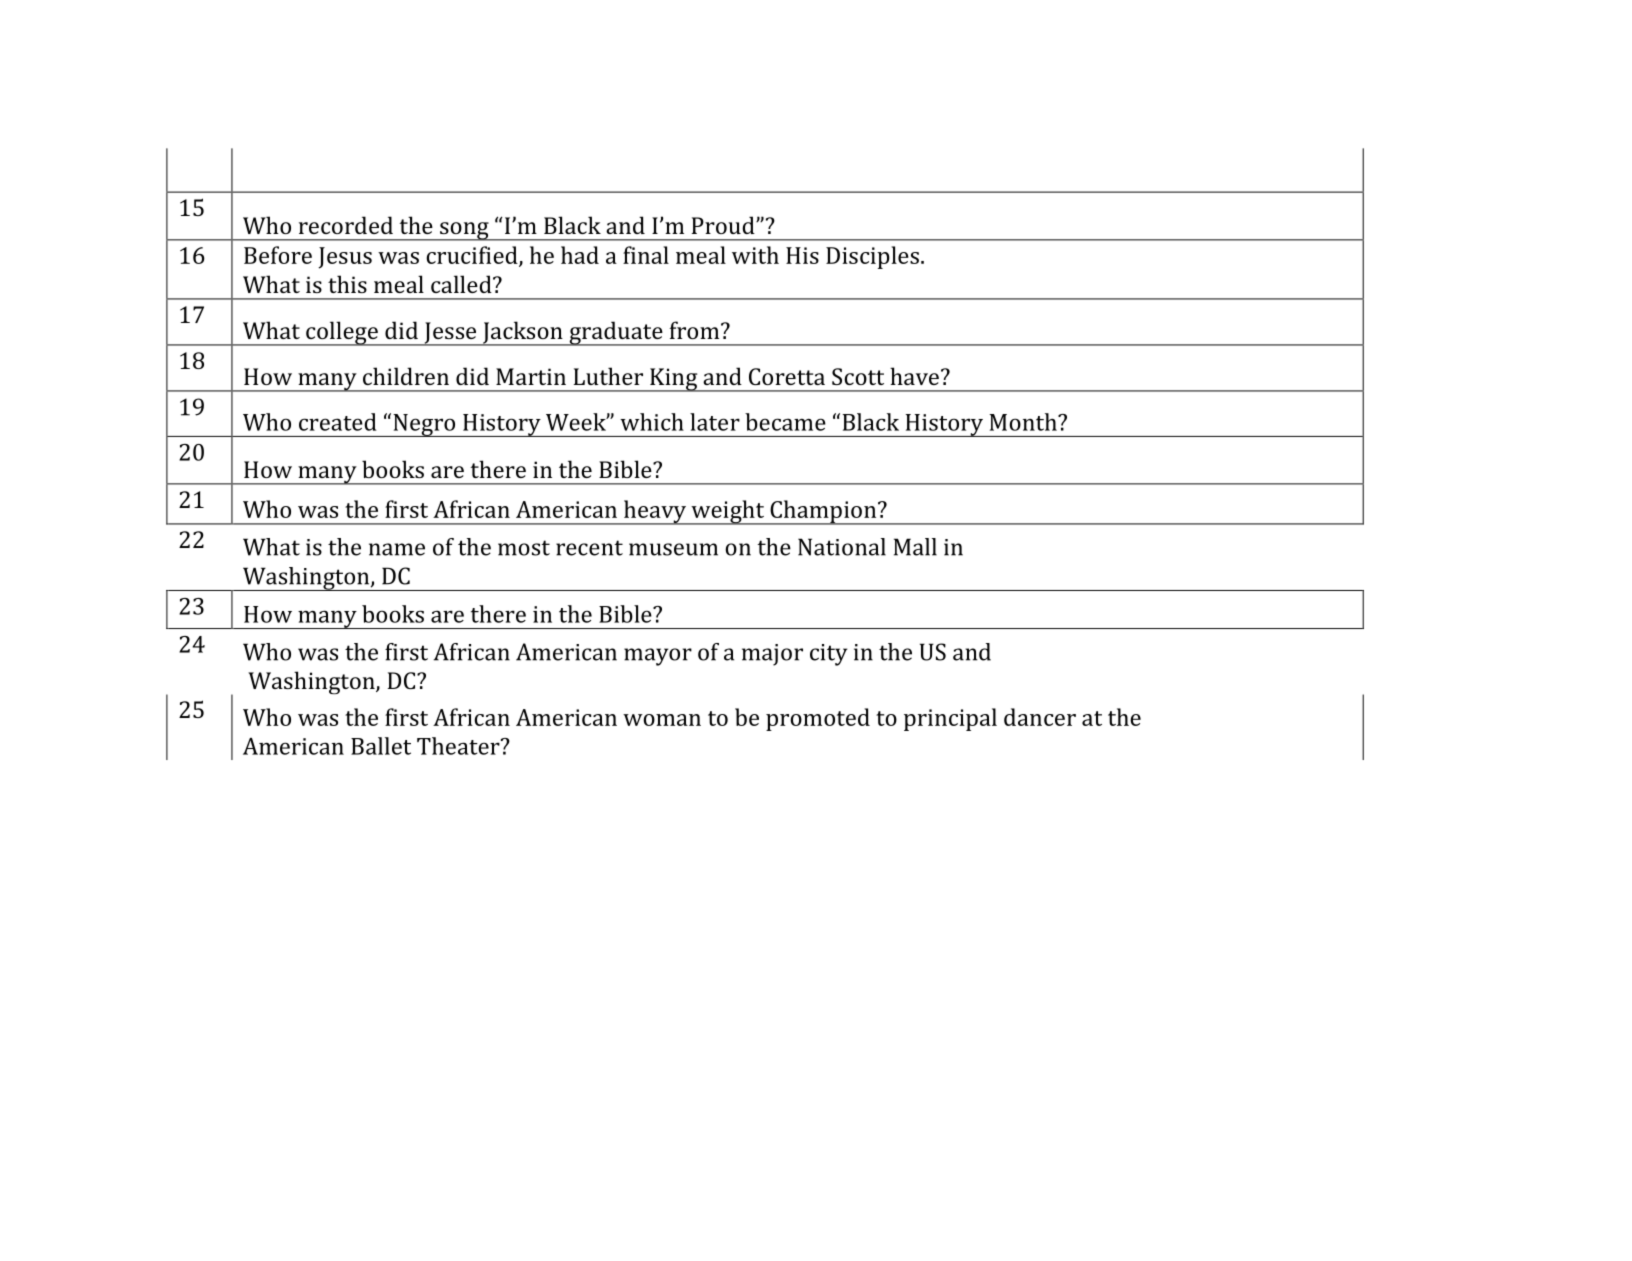  I want to click on final, so click(646, 255).
